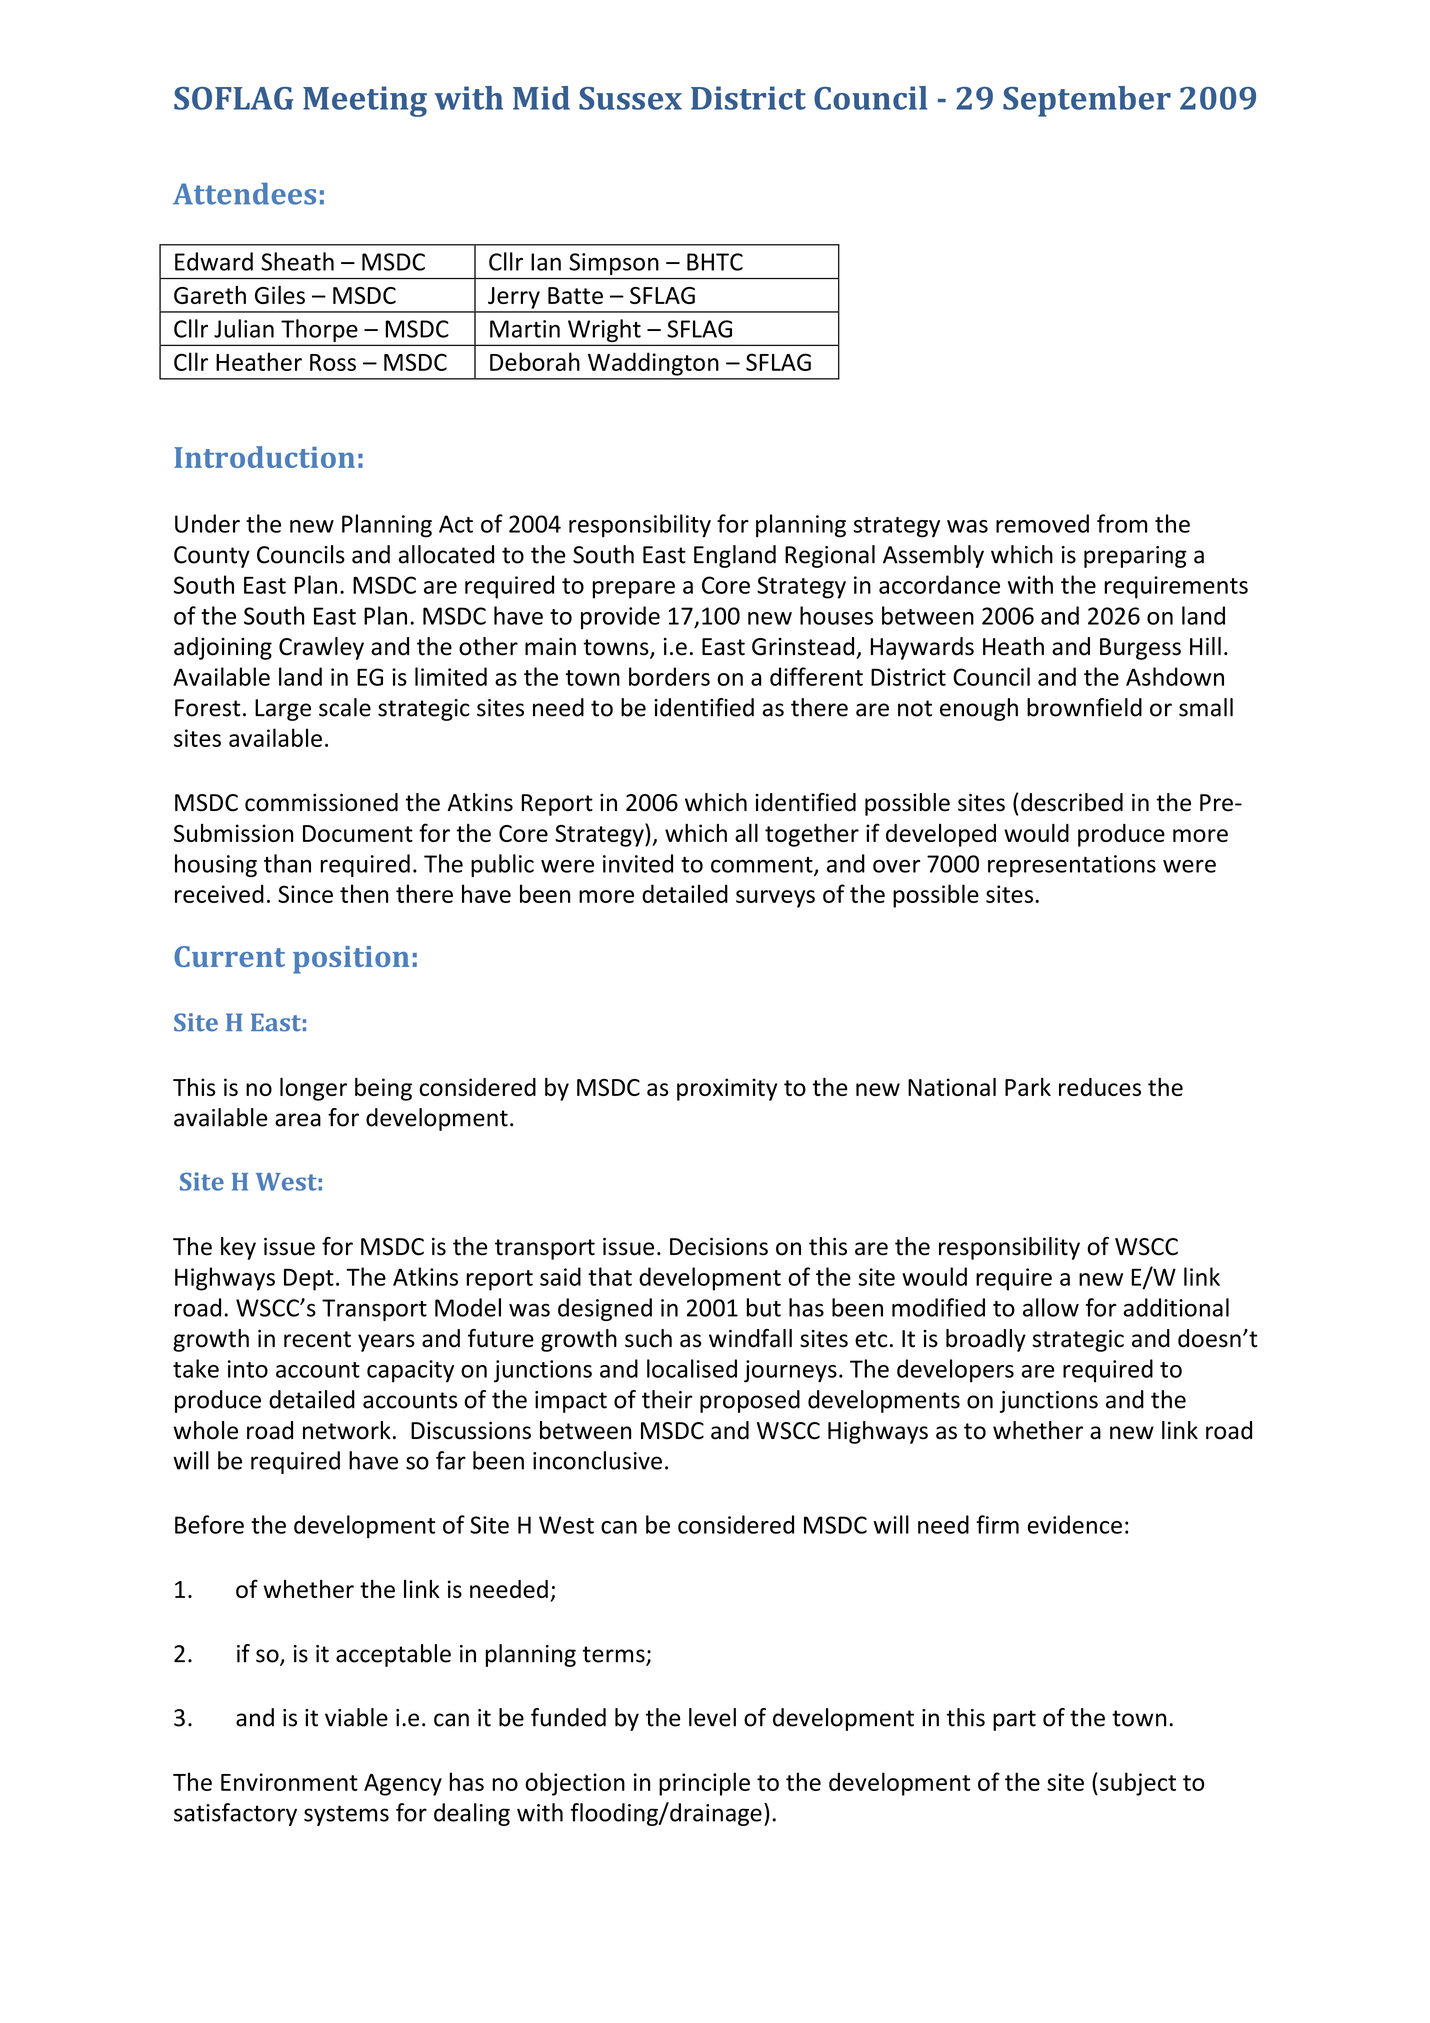  Describe the element at coordinates (1051, 1307) in the screenshot. I see `allow` at that location.
